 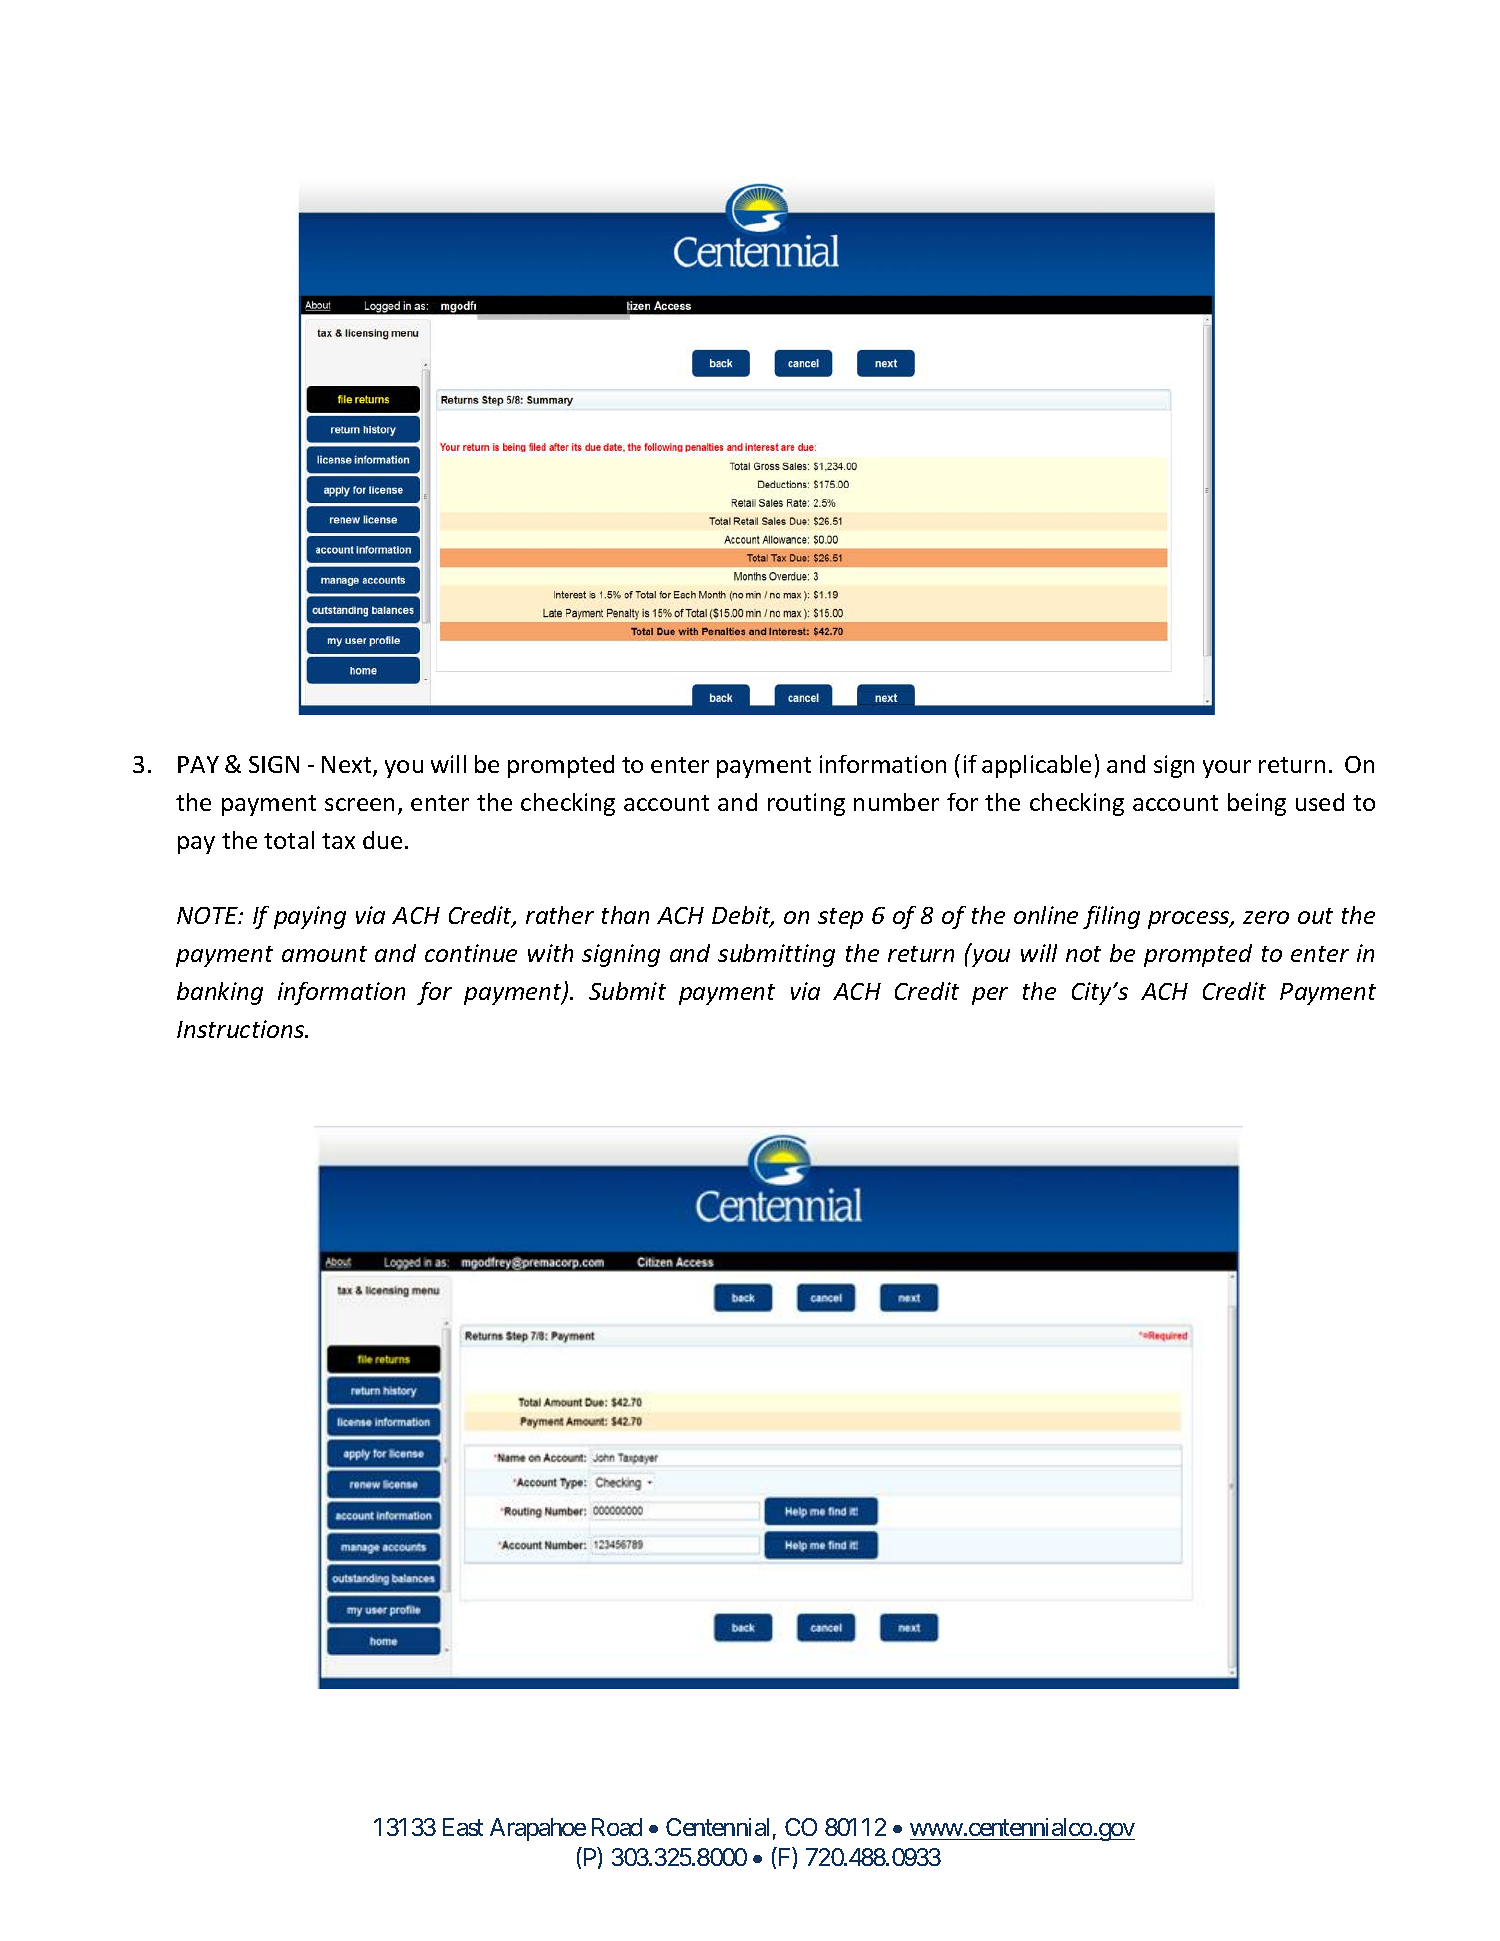 What do you see at coordinates (990, 996) in the image?
I see `per` at bounding box center [990, 996].
